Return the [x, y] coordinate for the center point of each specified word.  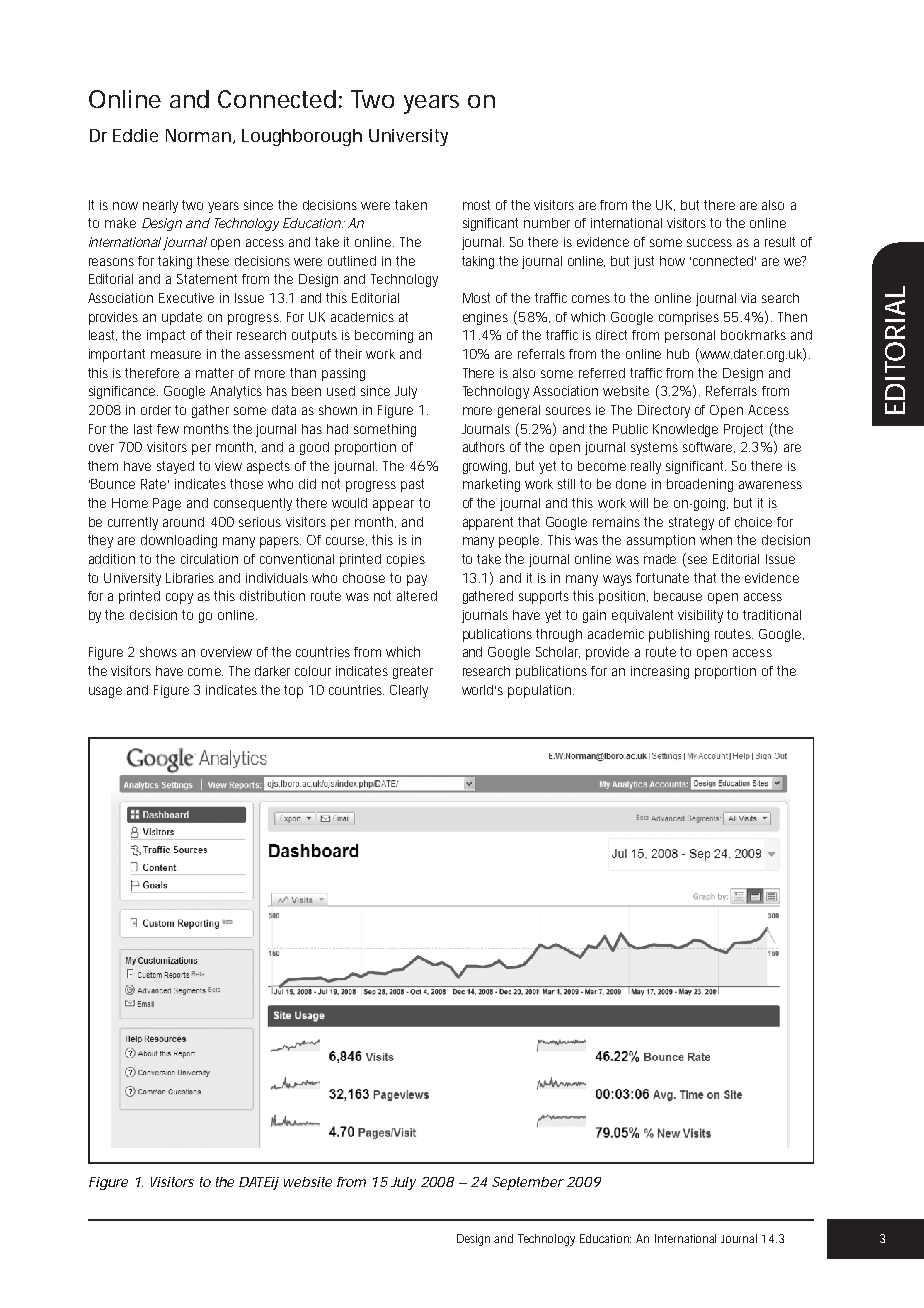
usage [105, 692]
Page [167, 504]
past [412, 485]
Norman [200, 136]
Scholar [558, 652]
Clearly [409, 691]
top [293, 691]
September [528, 1183]
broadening [700, 485]
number [547, 223]
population [541, 691]
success [709, 243]
